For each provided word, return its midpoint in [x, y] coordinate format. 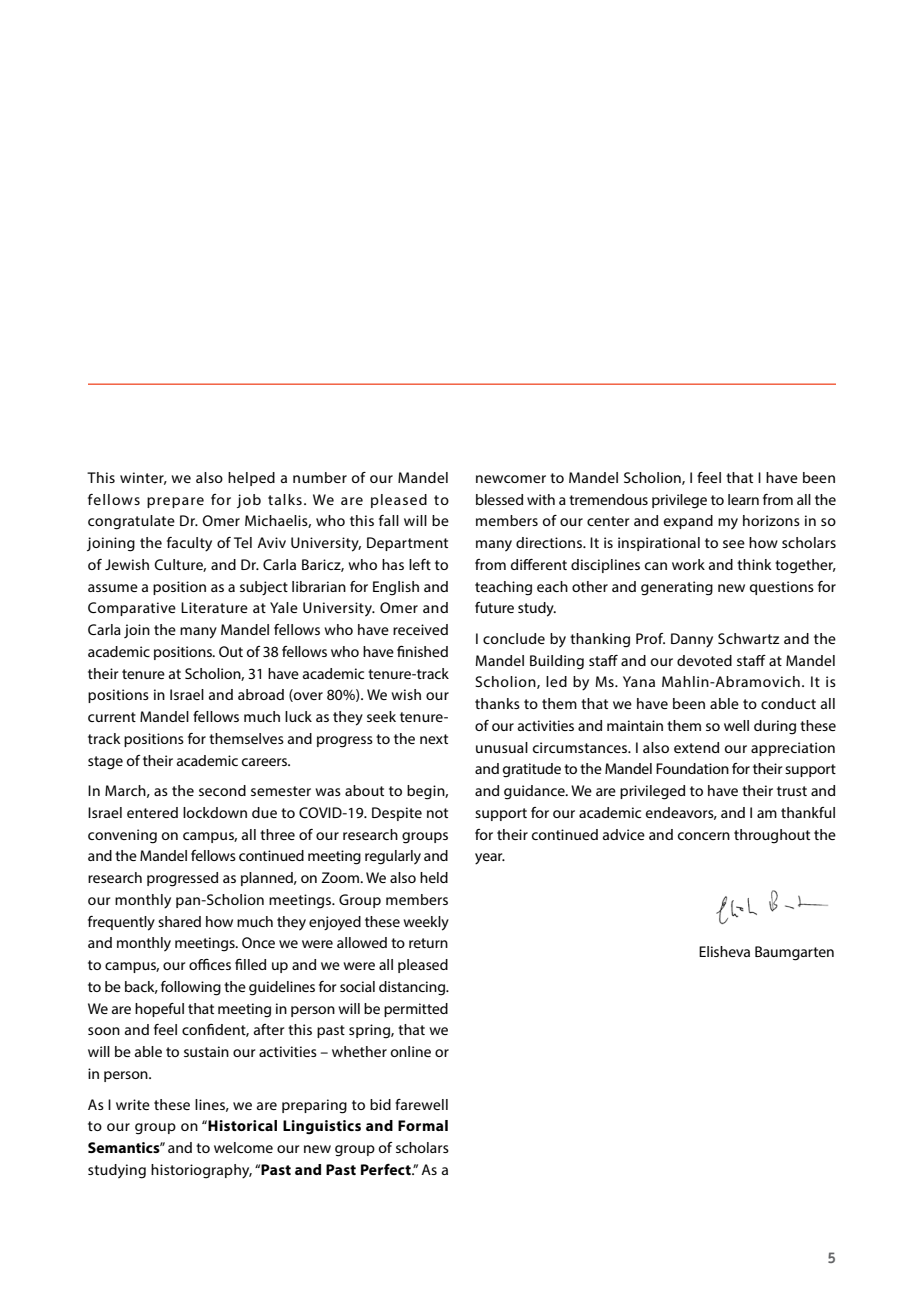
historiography [201, 1171]
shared [179, 921]
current [112, 717]
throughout [772, 836]
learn [743, 499]
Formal [423, 1125]
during [775, 727]
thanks [497, 703]
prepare [175, 502]
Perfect [387, 1169]
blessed [499, 499]
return [428, 943]
